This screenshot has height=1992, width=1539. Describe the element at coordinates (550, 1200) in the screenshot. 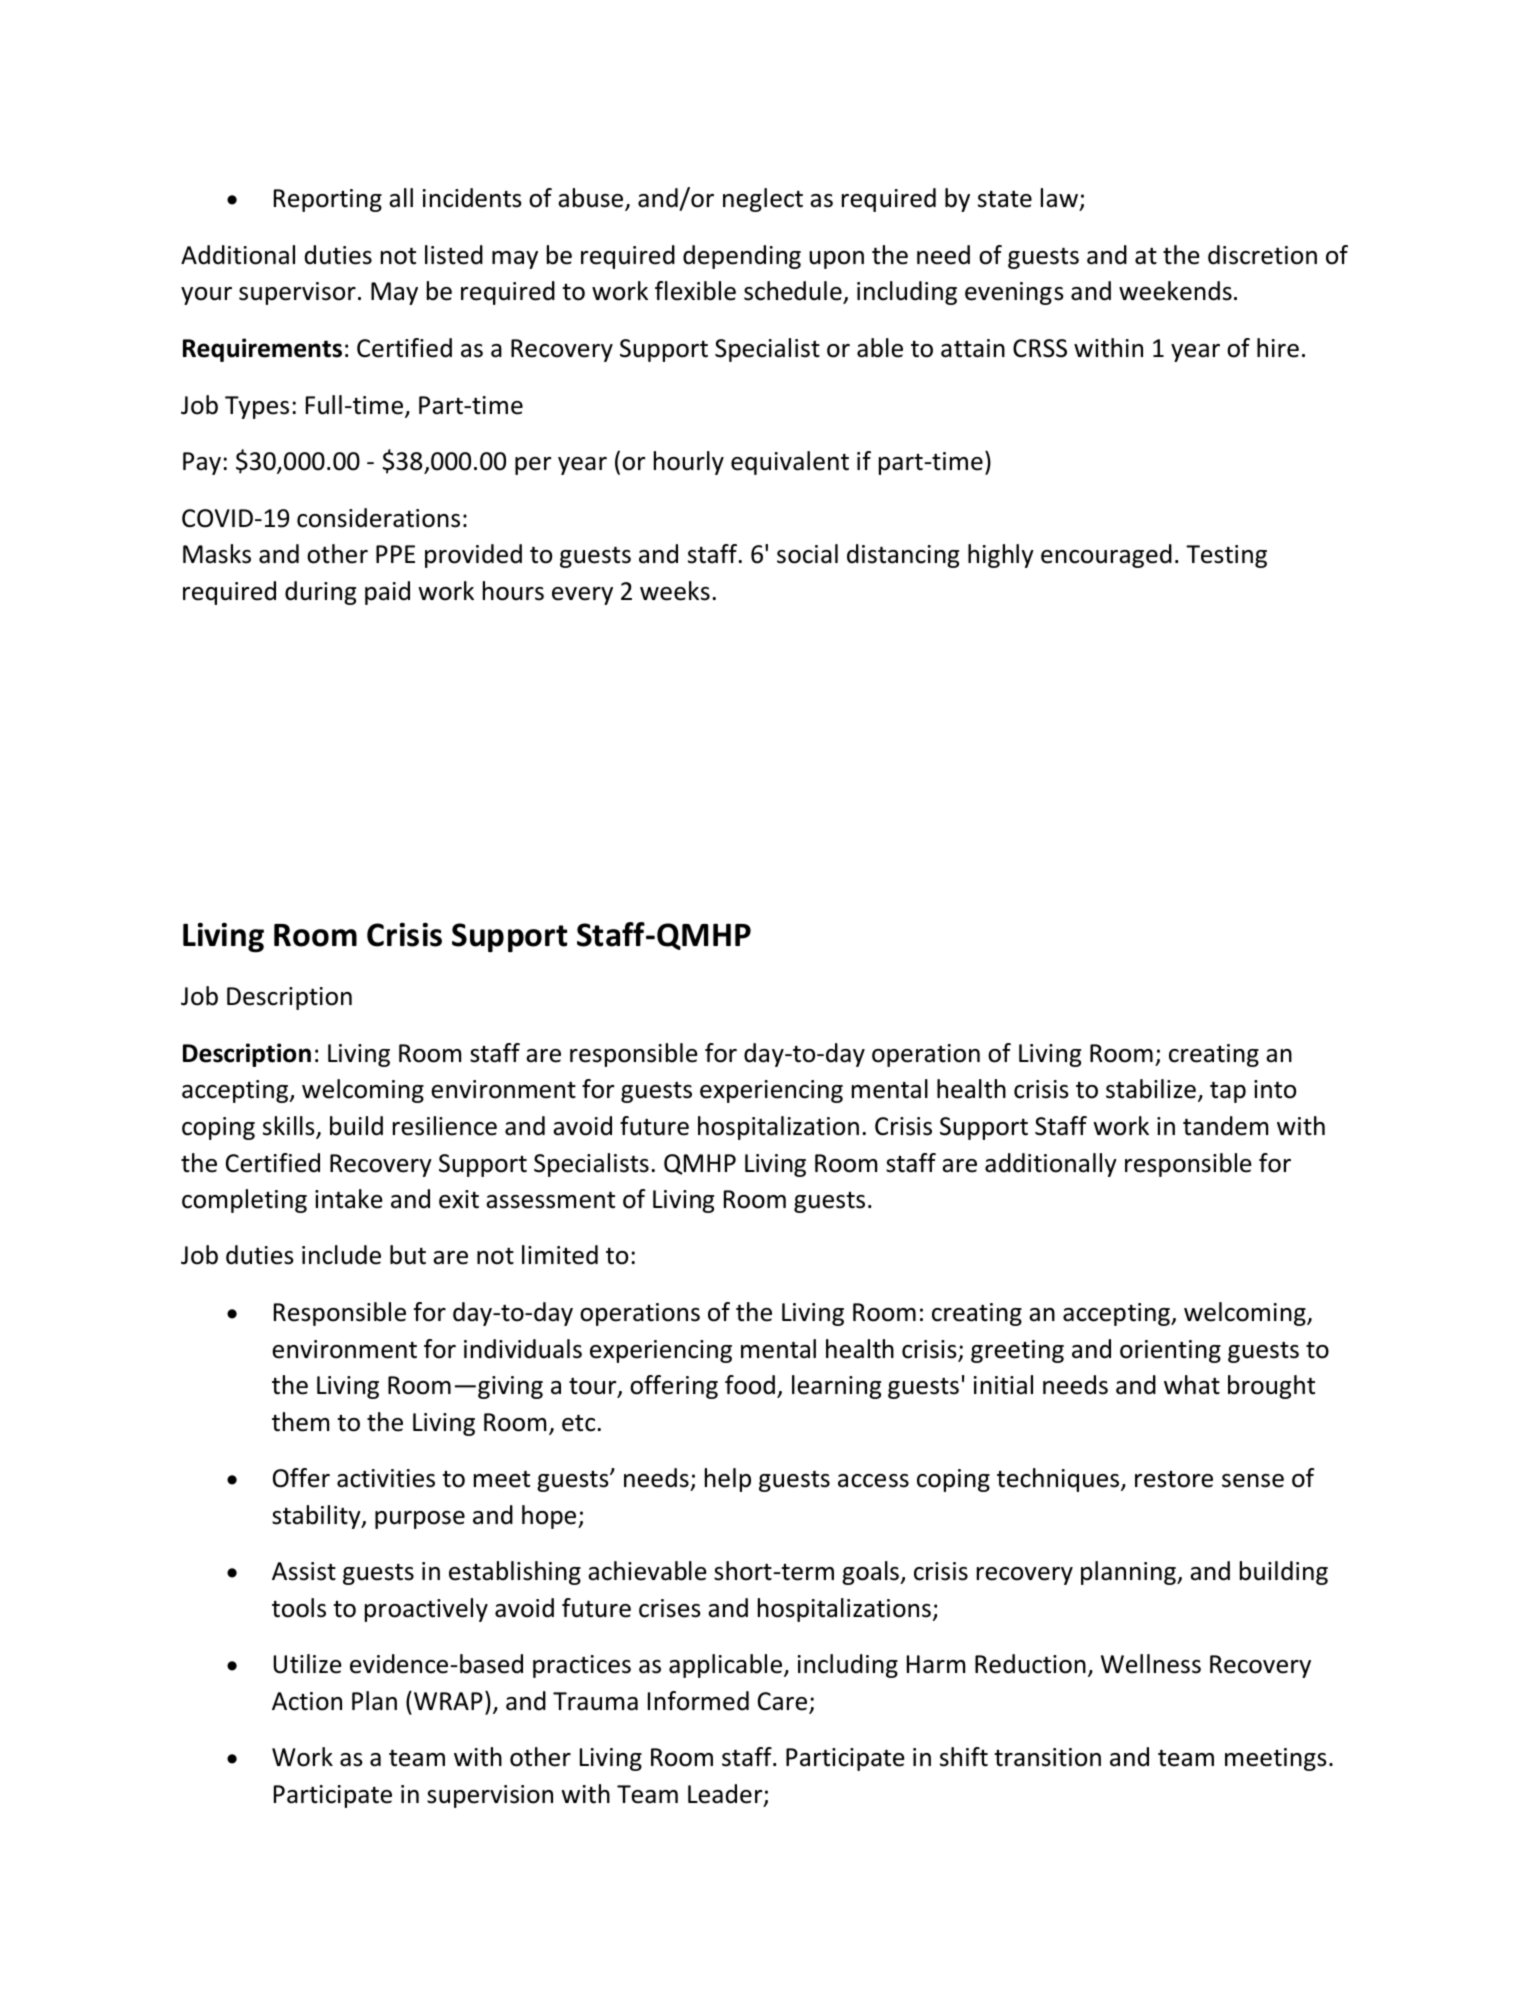

I see `assessment` at that location.
